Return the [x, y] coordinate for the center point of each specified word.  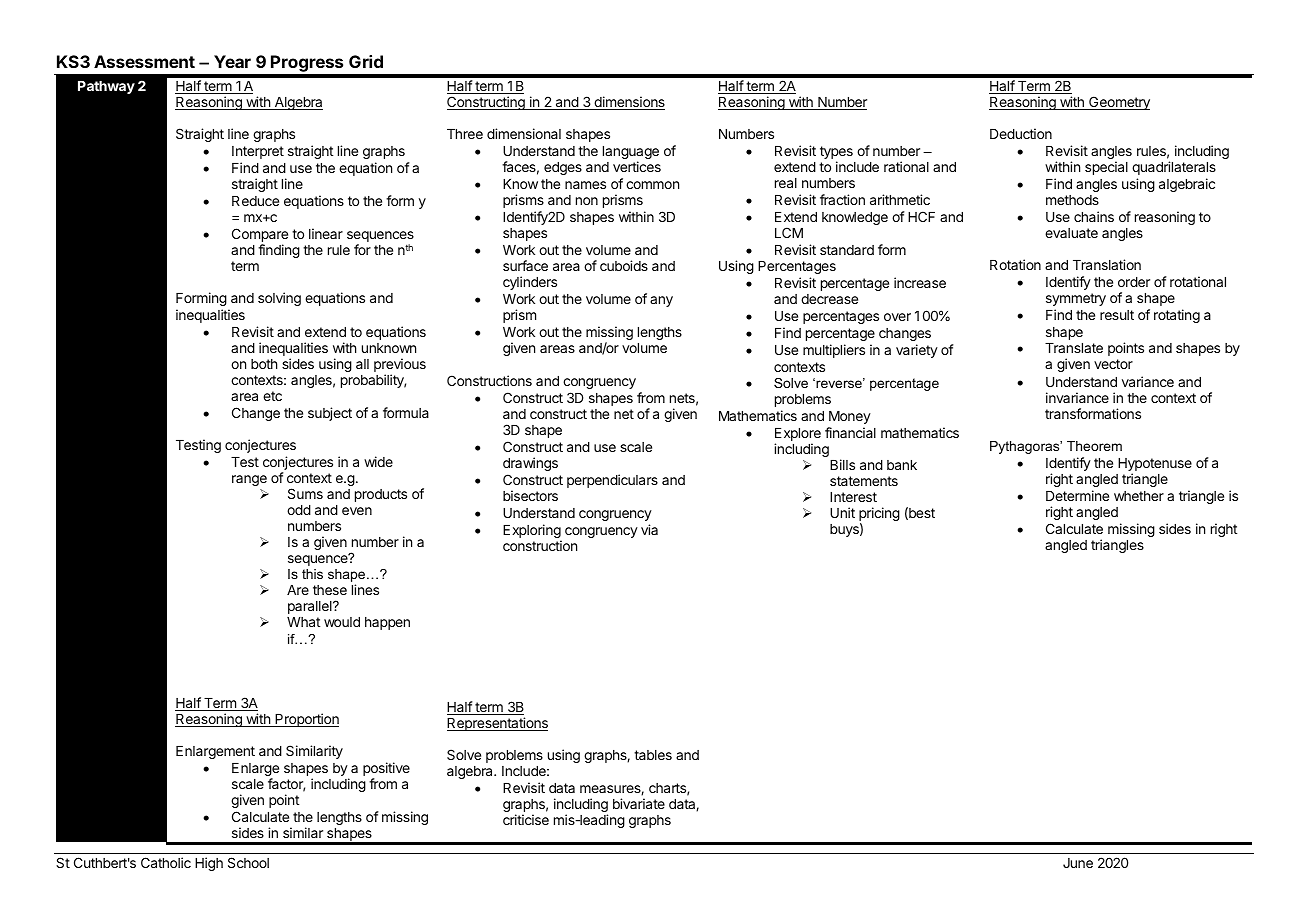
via [649, 529]
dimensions [628, 103]
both [264, 364]
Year [232, 61]
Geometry [1118, 103]
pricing [879, 515]
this [312, 574]
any [661, 301]
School [248, 862]
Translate [1074, 348]
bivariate [639, 803]
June [1078, 863]
